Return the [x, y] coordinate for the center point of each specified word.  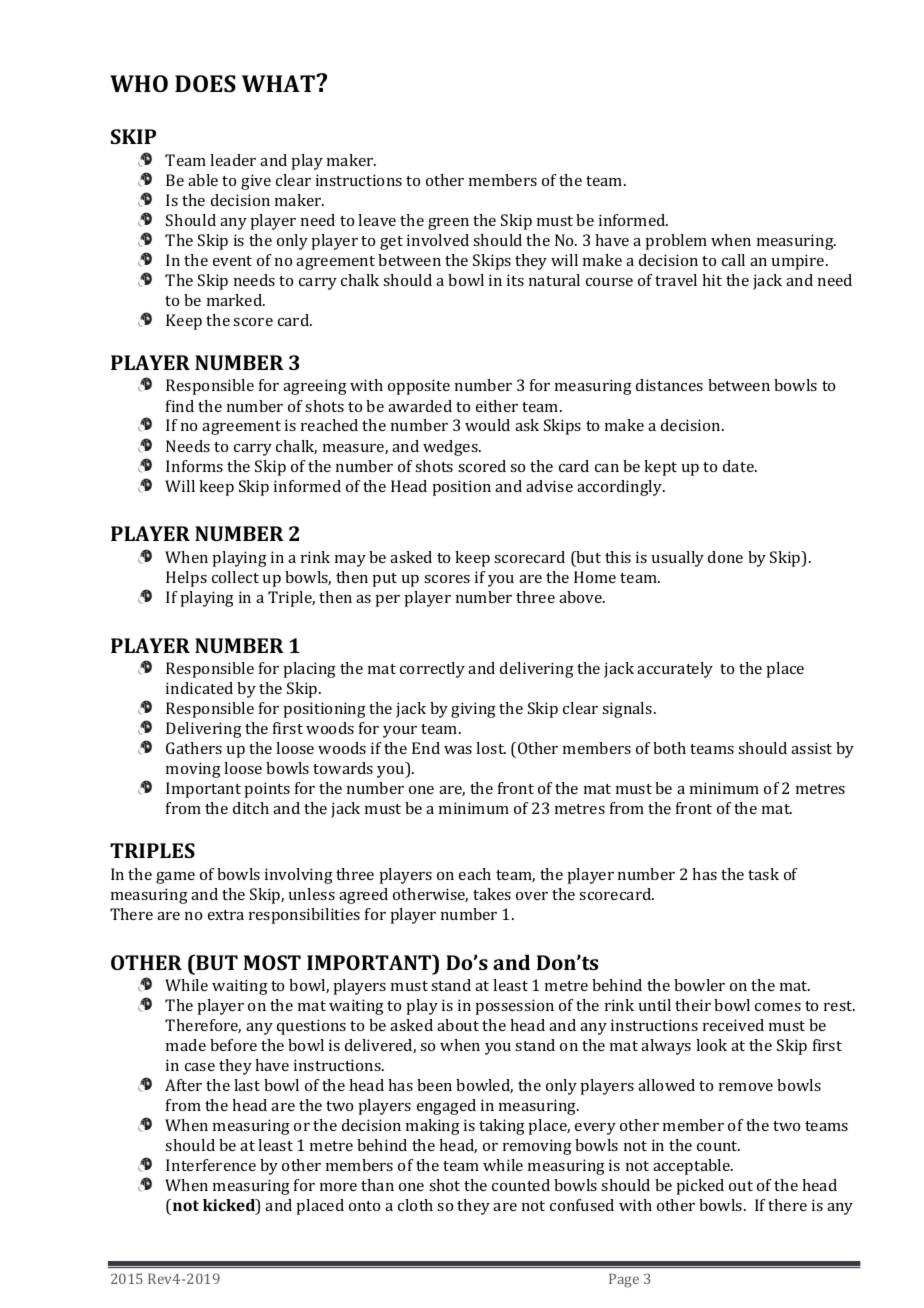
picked [700, 1187]
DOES [205, 83]
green [448, 224]
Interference [211, 1165]
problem [676, 242]
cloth [415, 1205]
